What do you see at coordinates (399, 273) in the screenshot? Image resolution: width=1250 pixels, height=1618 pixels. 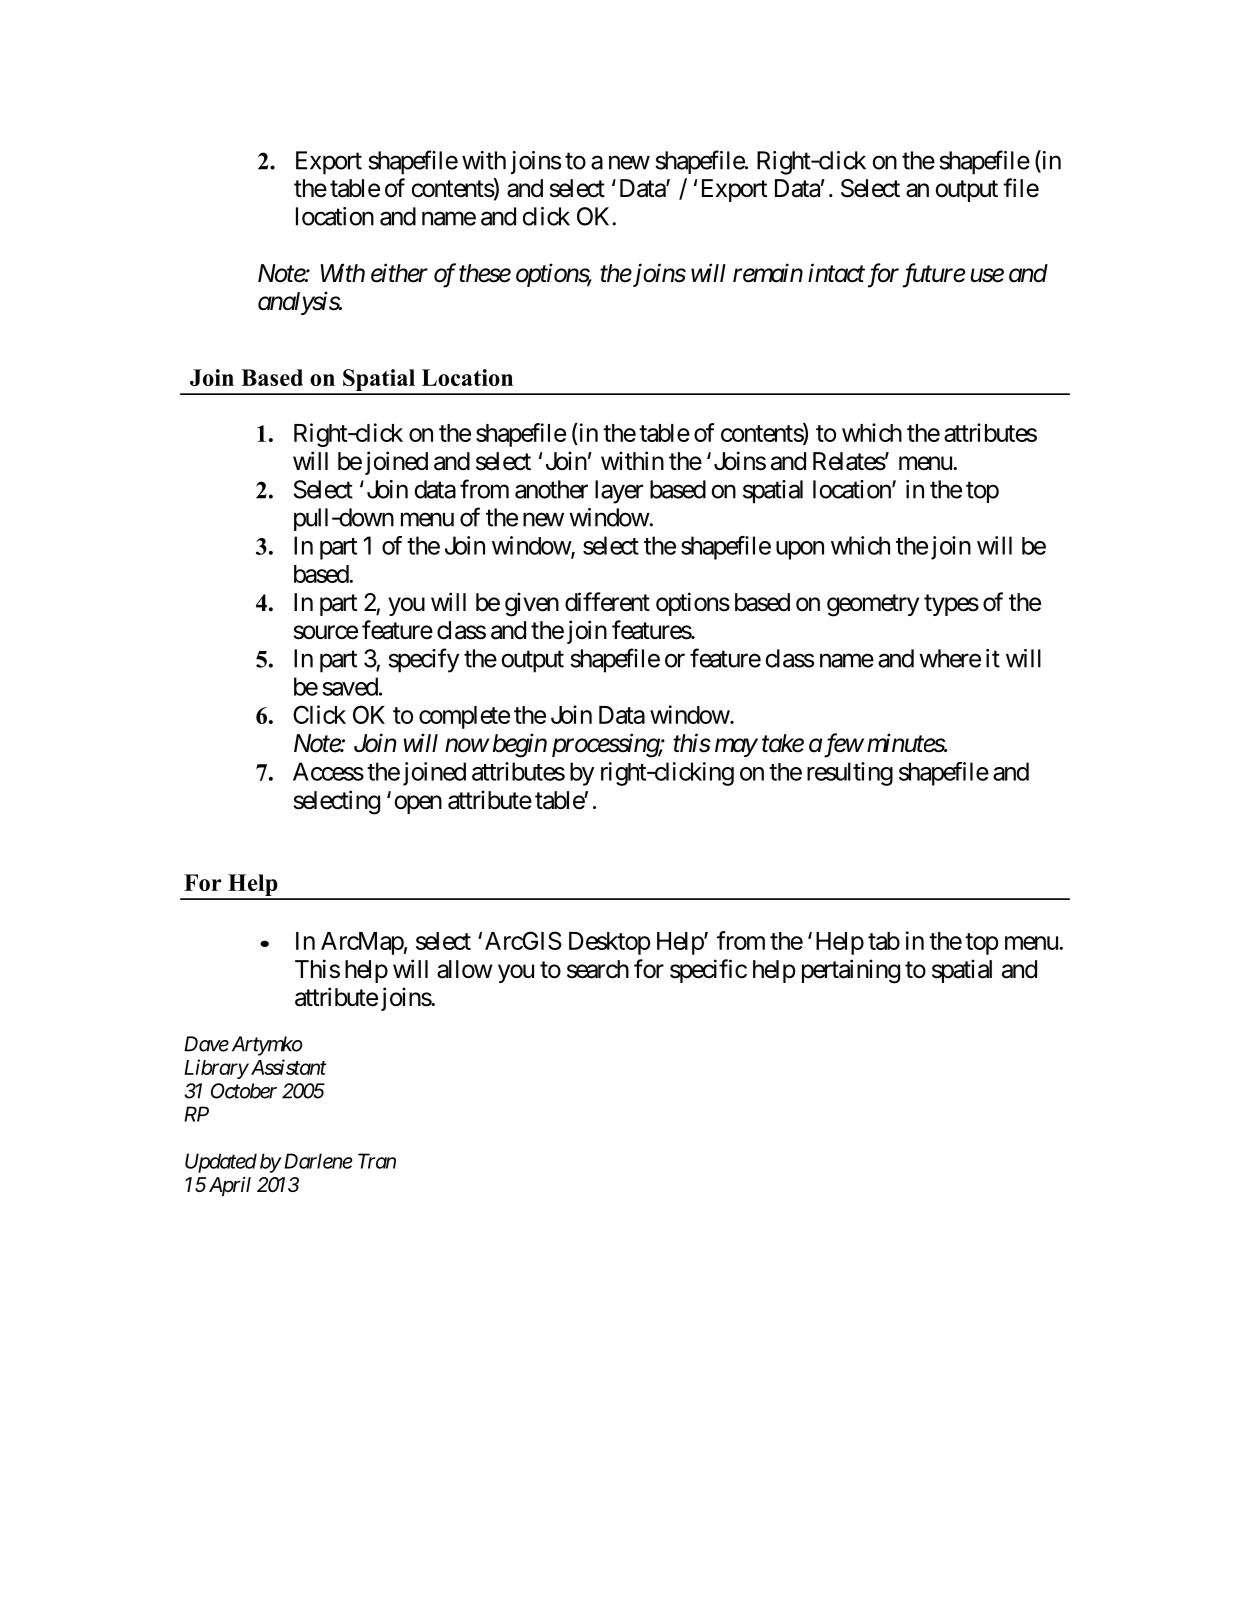 I see `either` at bounding box center [399, 273].
